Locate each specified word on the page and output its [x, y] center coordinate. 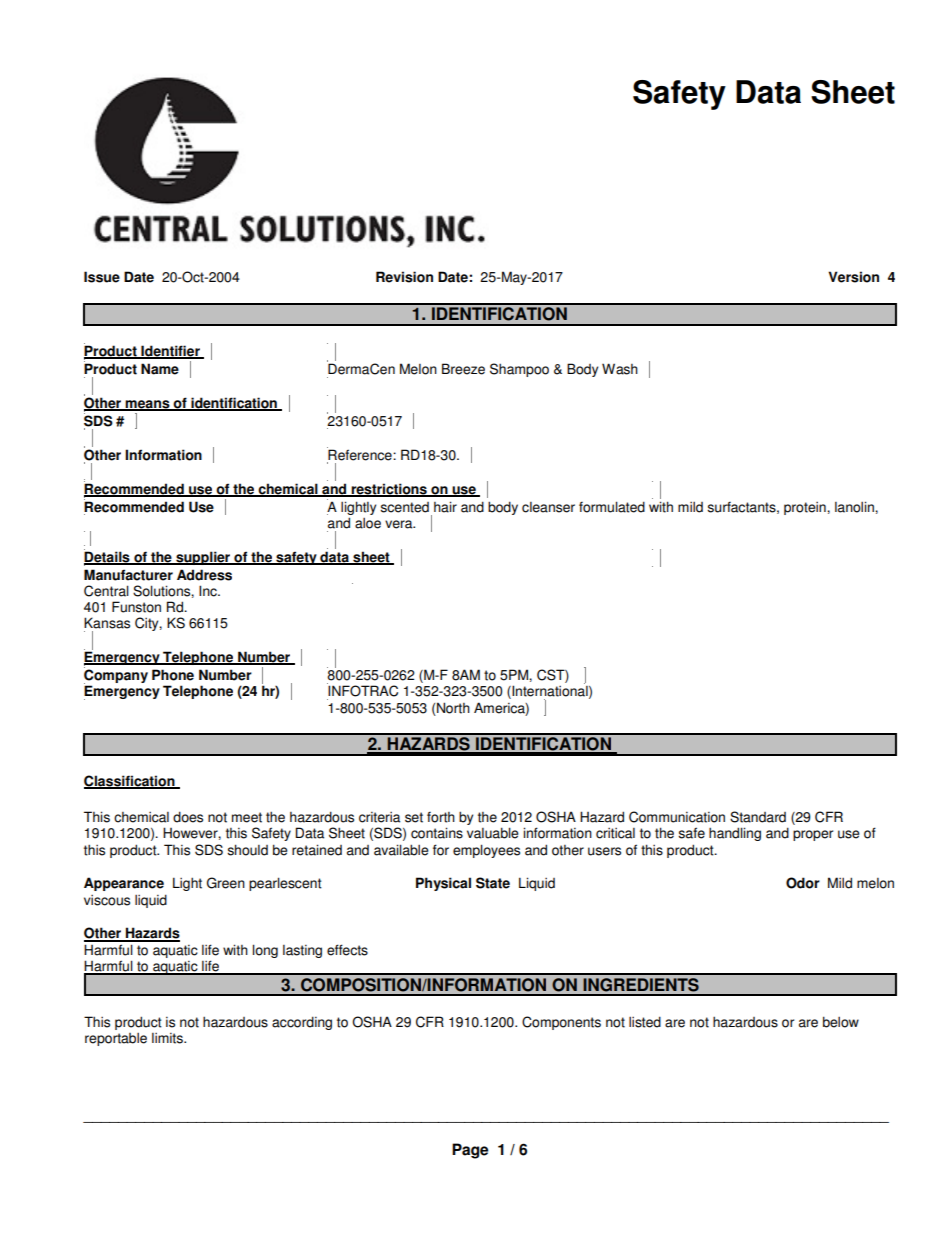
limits [168, 1038]
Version [853, 277]
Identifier [170, 352]
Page [470, 1151]
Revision [404, 277]
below [841, 1022]
